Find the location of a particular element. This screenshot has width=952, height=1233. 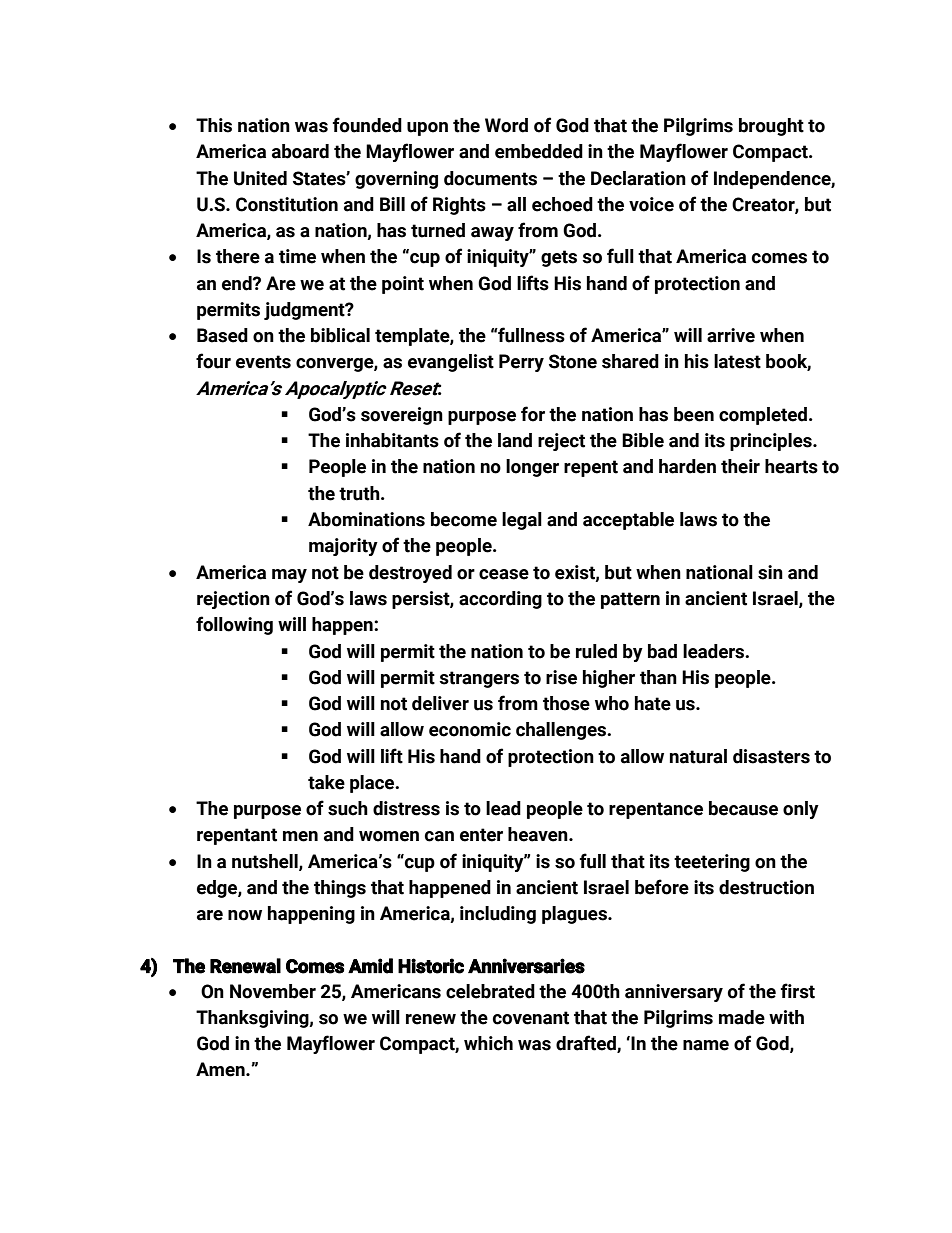

according is located at coordinates (500, 600).
